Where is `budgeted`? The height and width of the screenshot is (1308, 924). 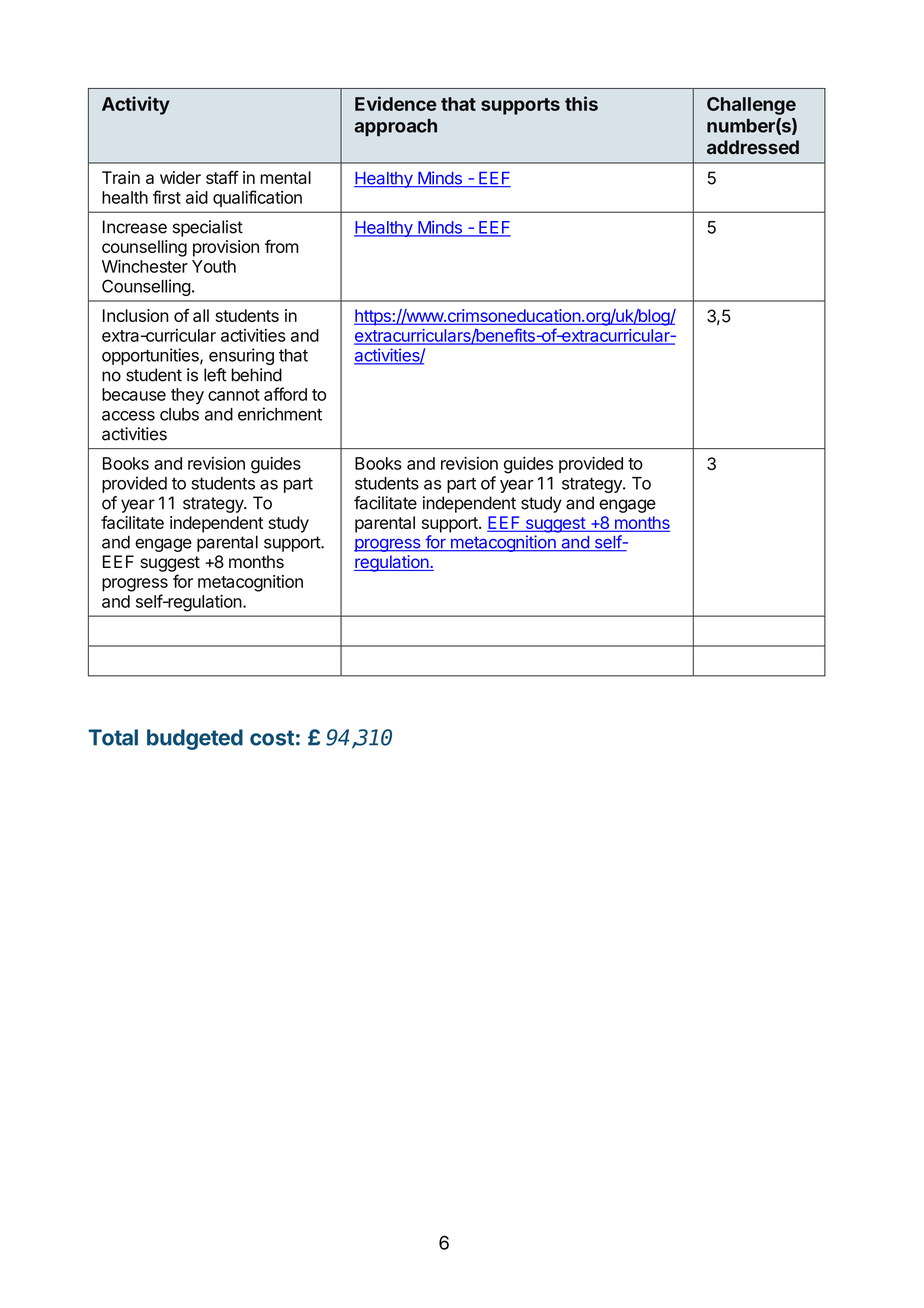
budgeted is located at coordinates (195, 739).
